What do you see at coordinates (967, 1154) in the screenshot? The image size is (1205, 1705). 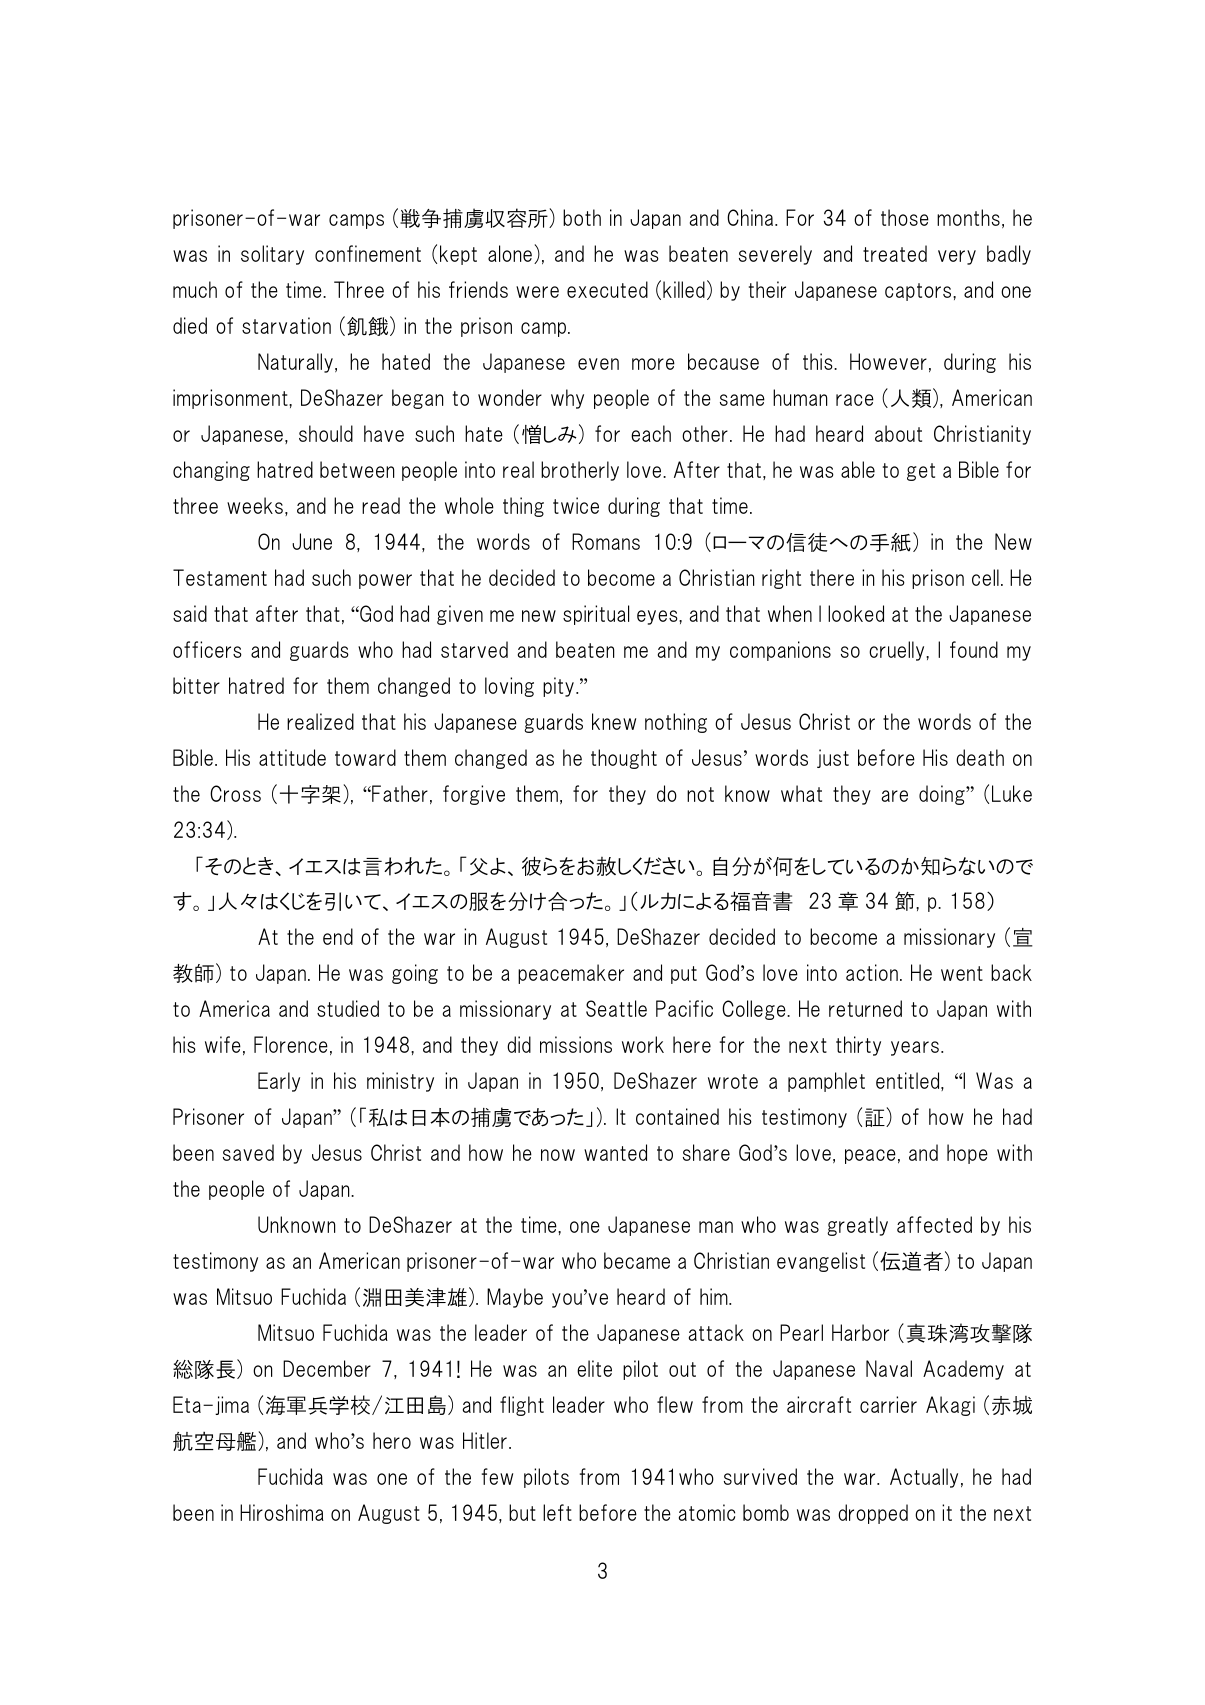 I see `hope` at bounding box center [967, 1154].
